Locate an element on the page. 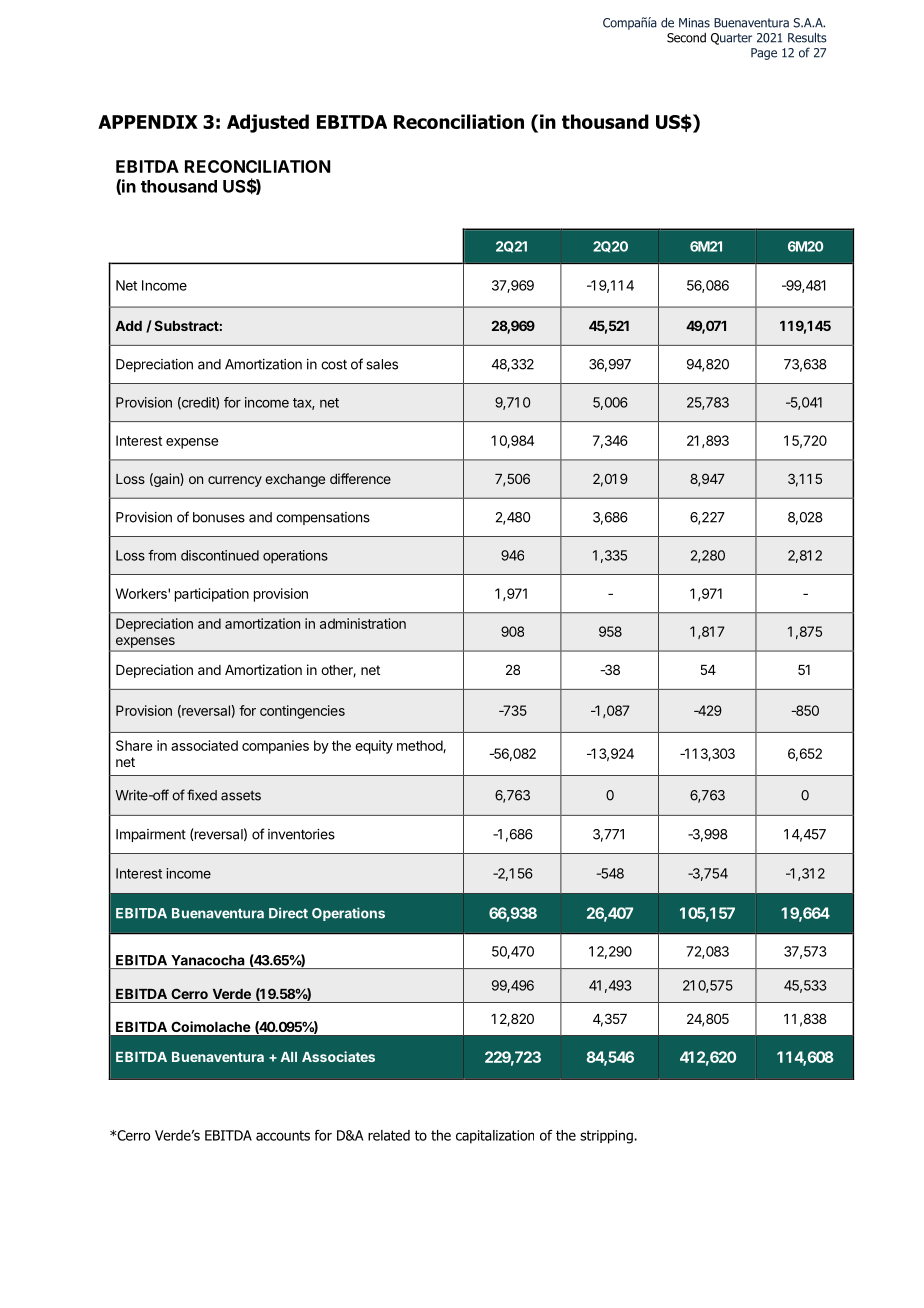  Quarter is located at coordinates (731, 39).
